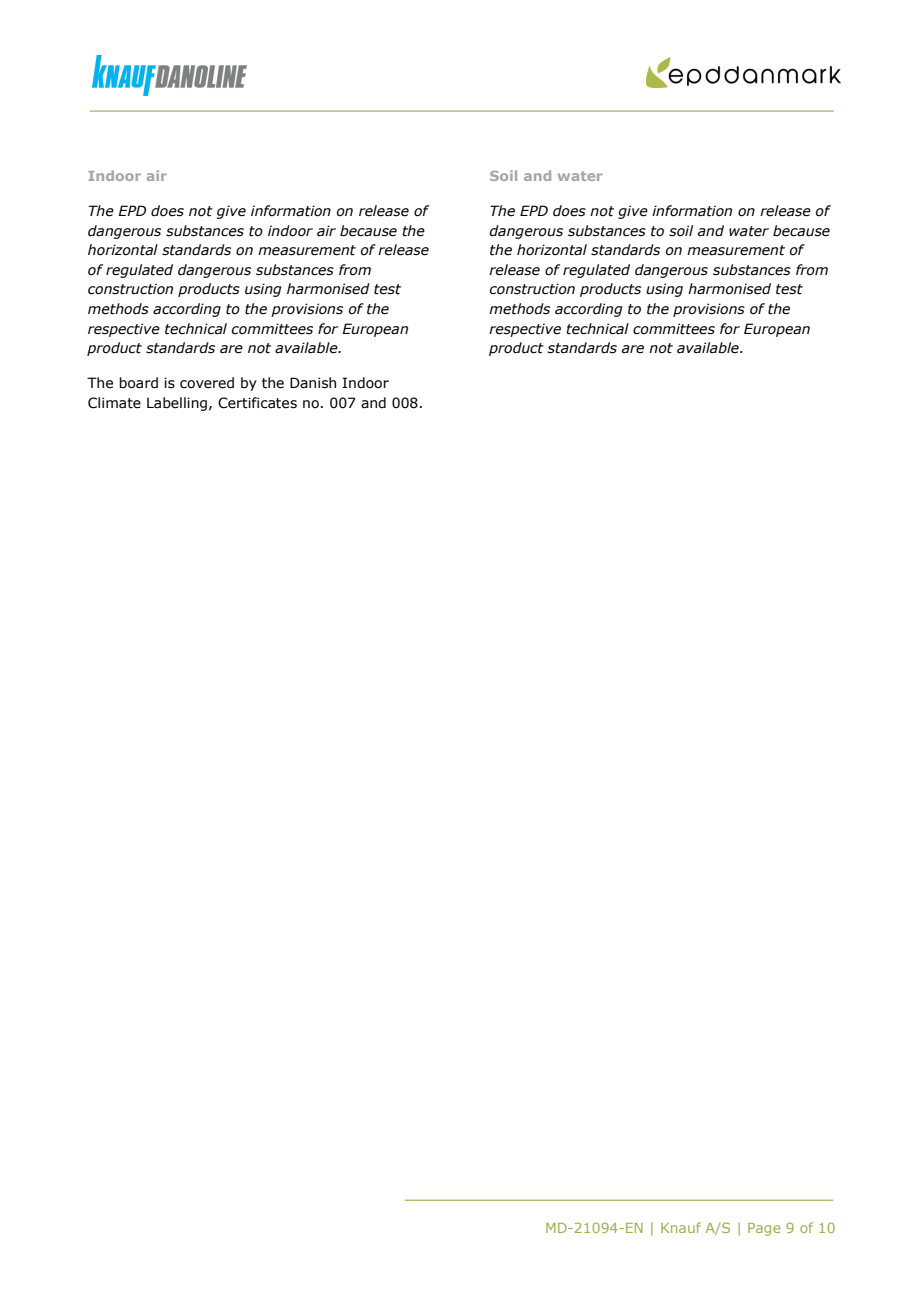  What do you see at coordinates (764, 1229) in the document?
I see `Page` at bounding box center [764, 1229].
